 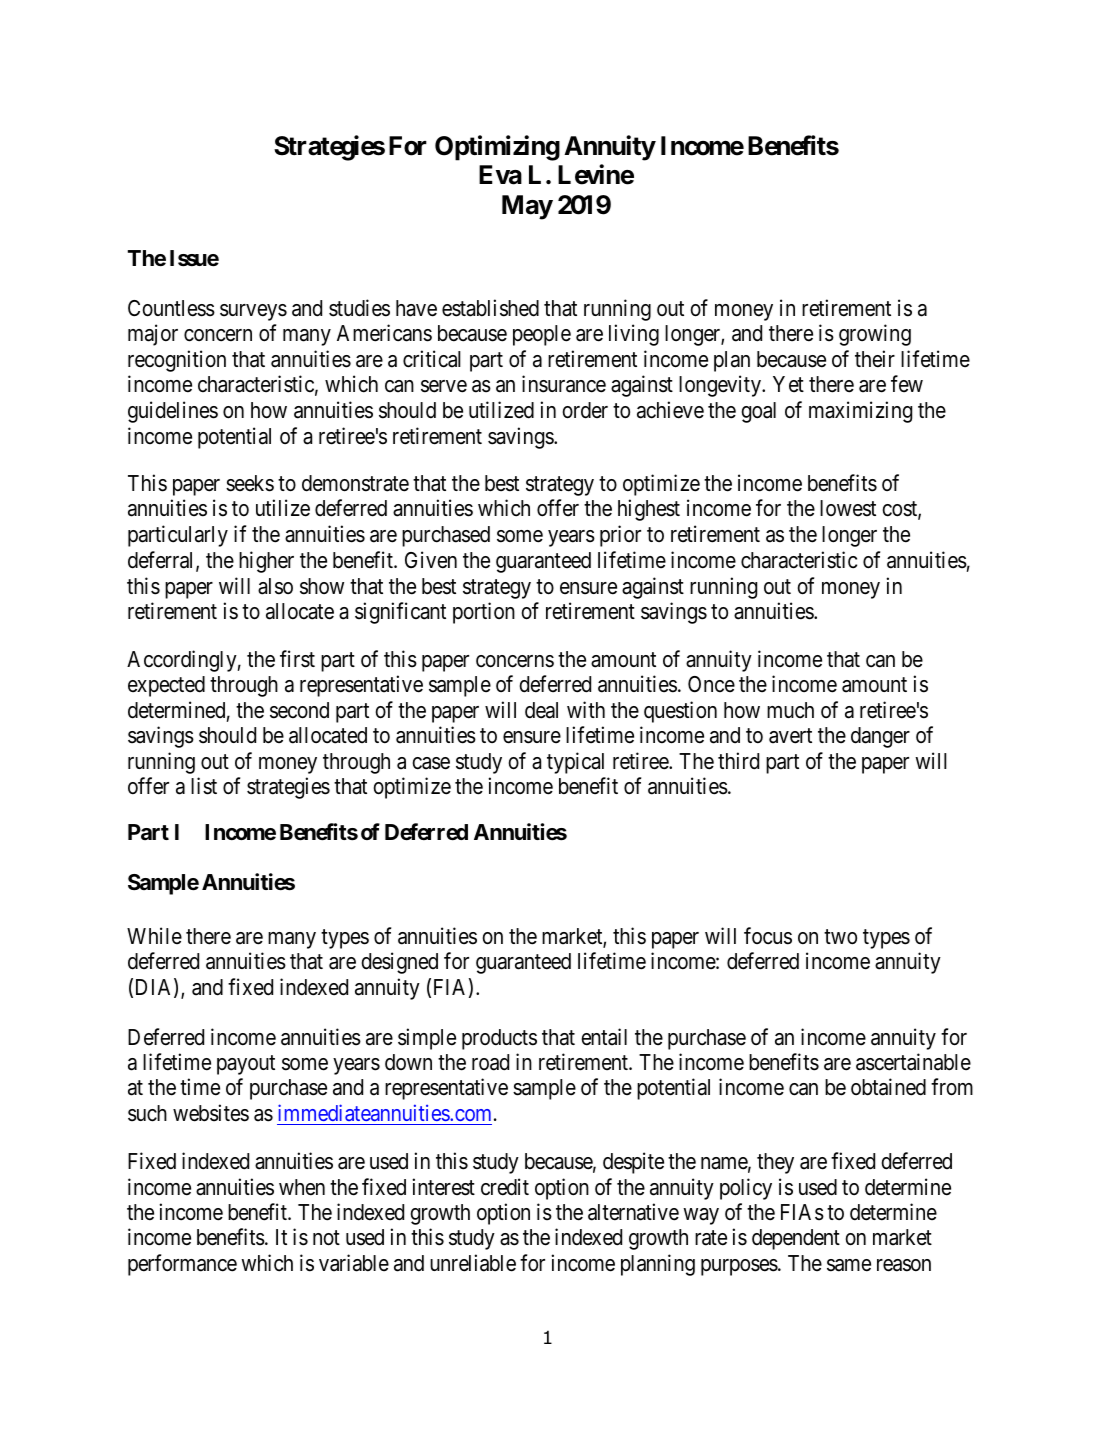 I want to click on higher, so click(x=266, y=562).
